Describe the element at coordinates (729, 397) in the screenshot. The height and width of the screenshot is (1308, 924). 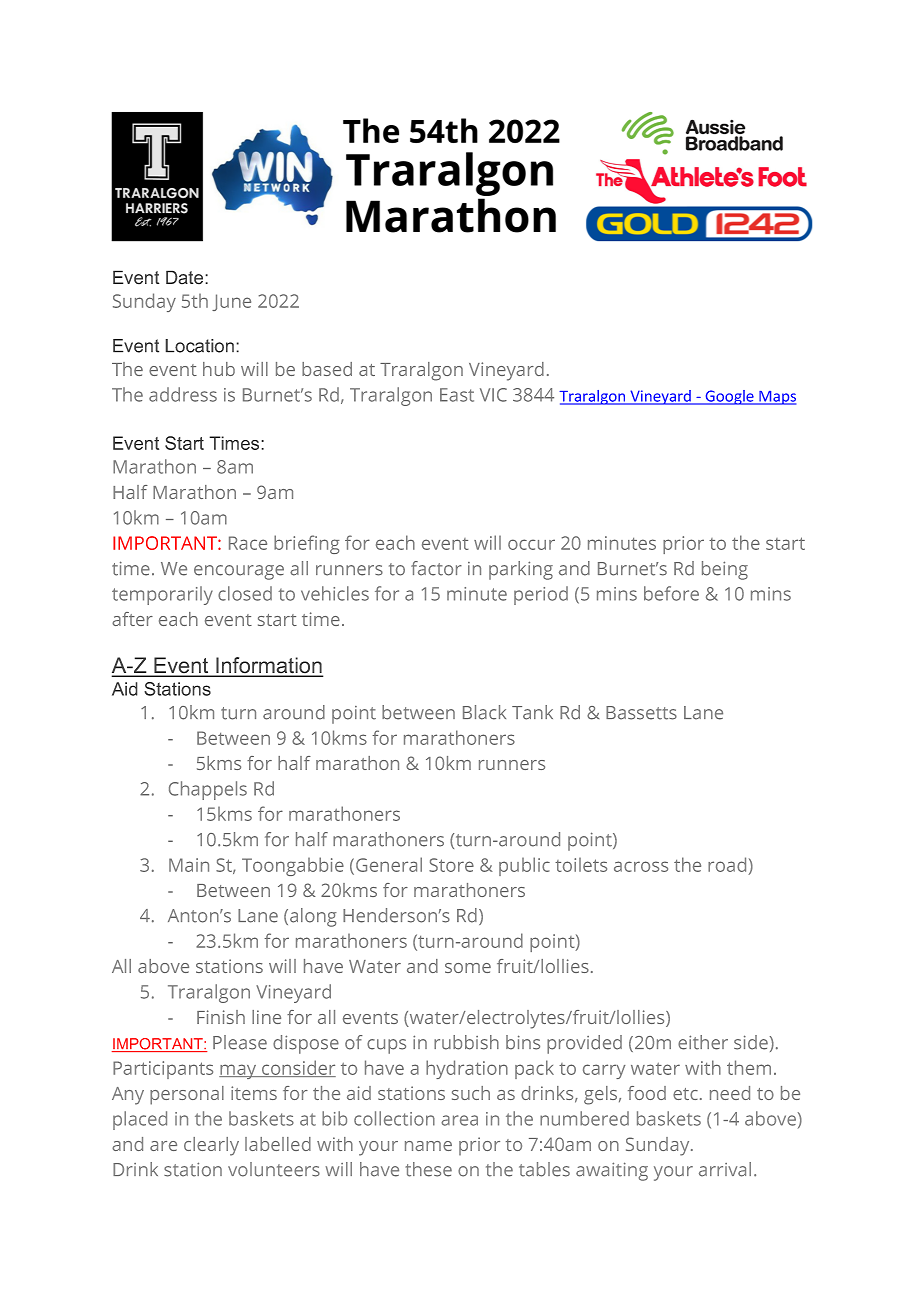
I see `Google` at that location.
